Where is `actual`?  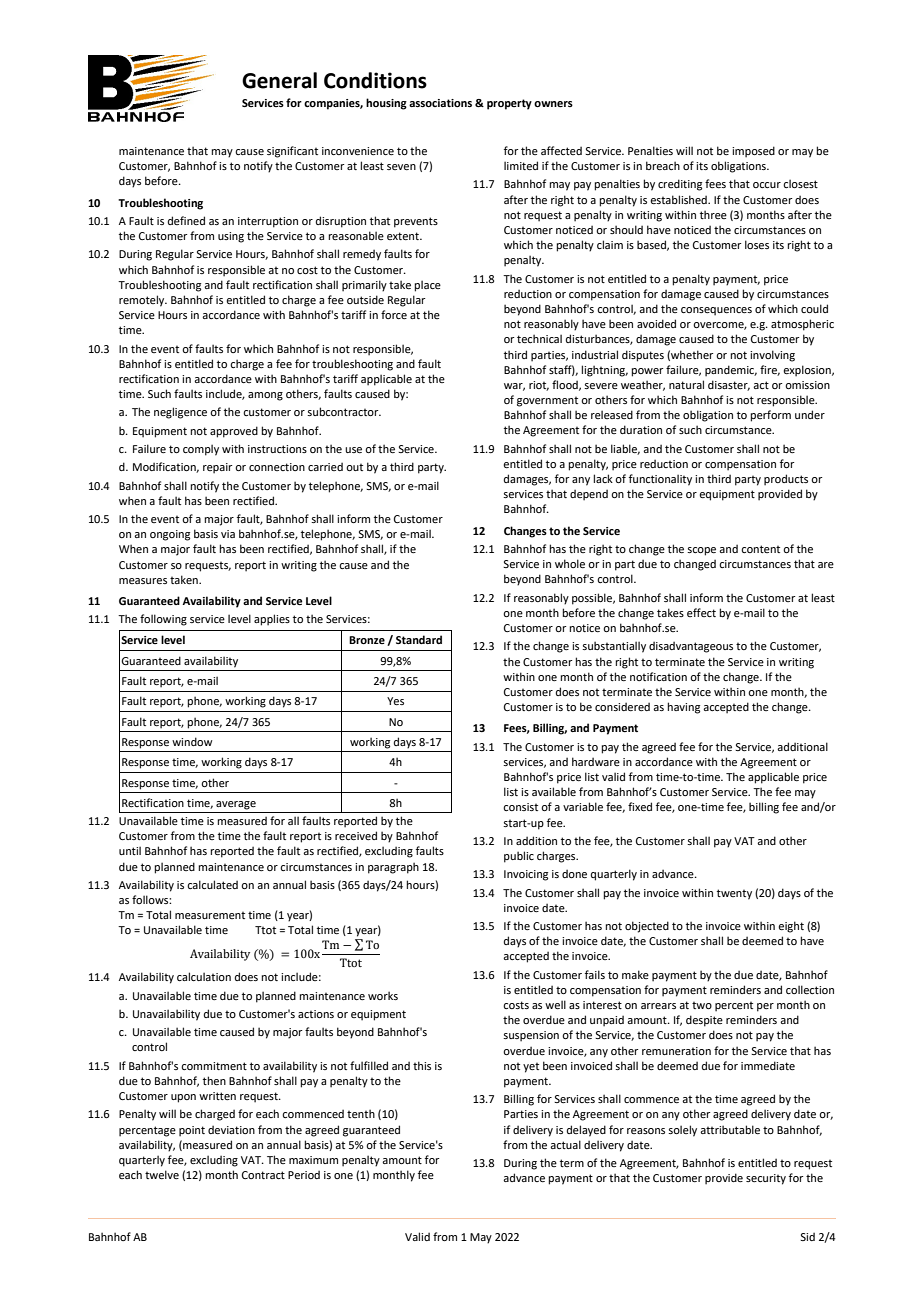 actual is located at coordinates (565, 1144).
